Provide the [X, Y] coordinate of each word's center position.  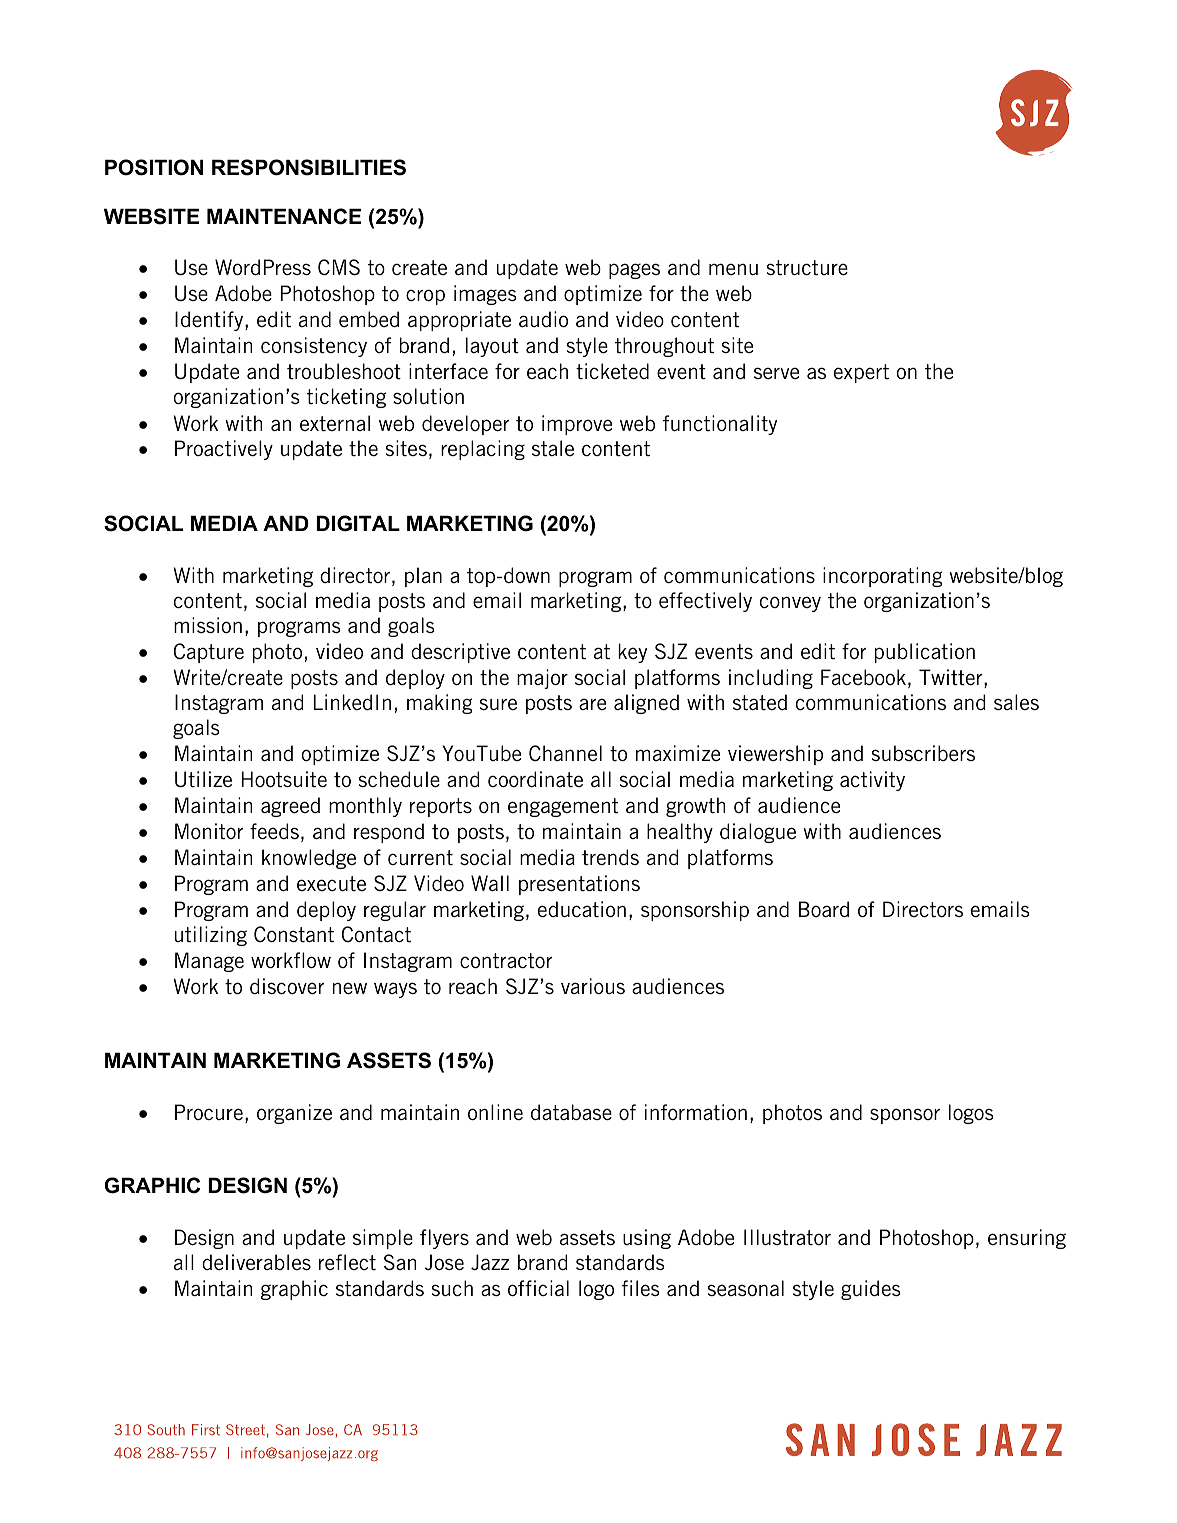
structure [807, 267]
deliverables [256, 1262]
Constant [294, 934]
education [582, 909]
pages [634, 271]
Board [824, 909]
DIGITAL [358, 523]
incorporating [882, 577]
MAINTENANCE [284, 216]
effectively [705, 602]
